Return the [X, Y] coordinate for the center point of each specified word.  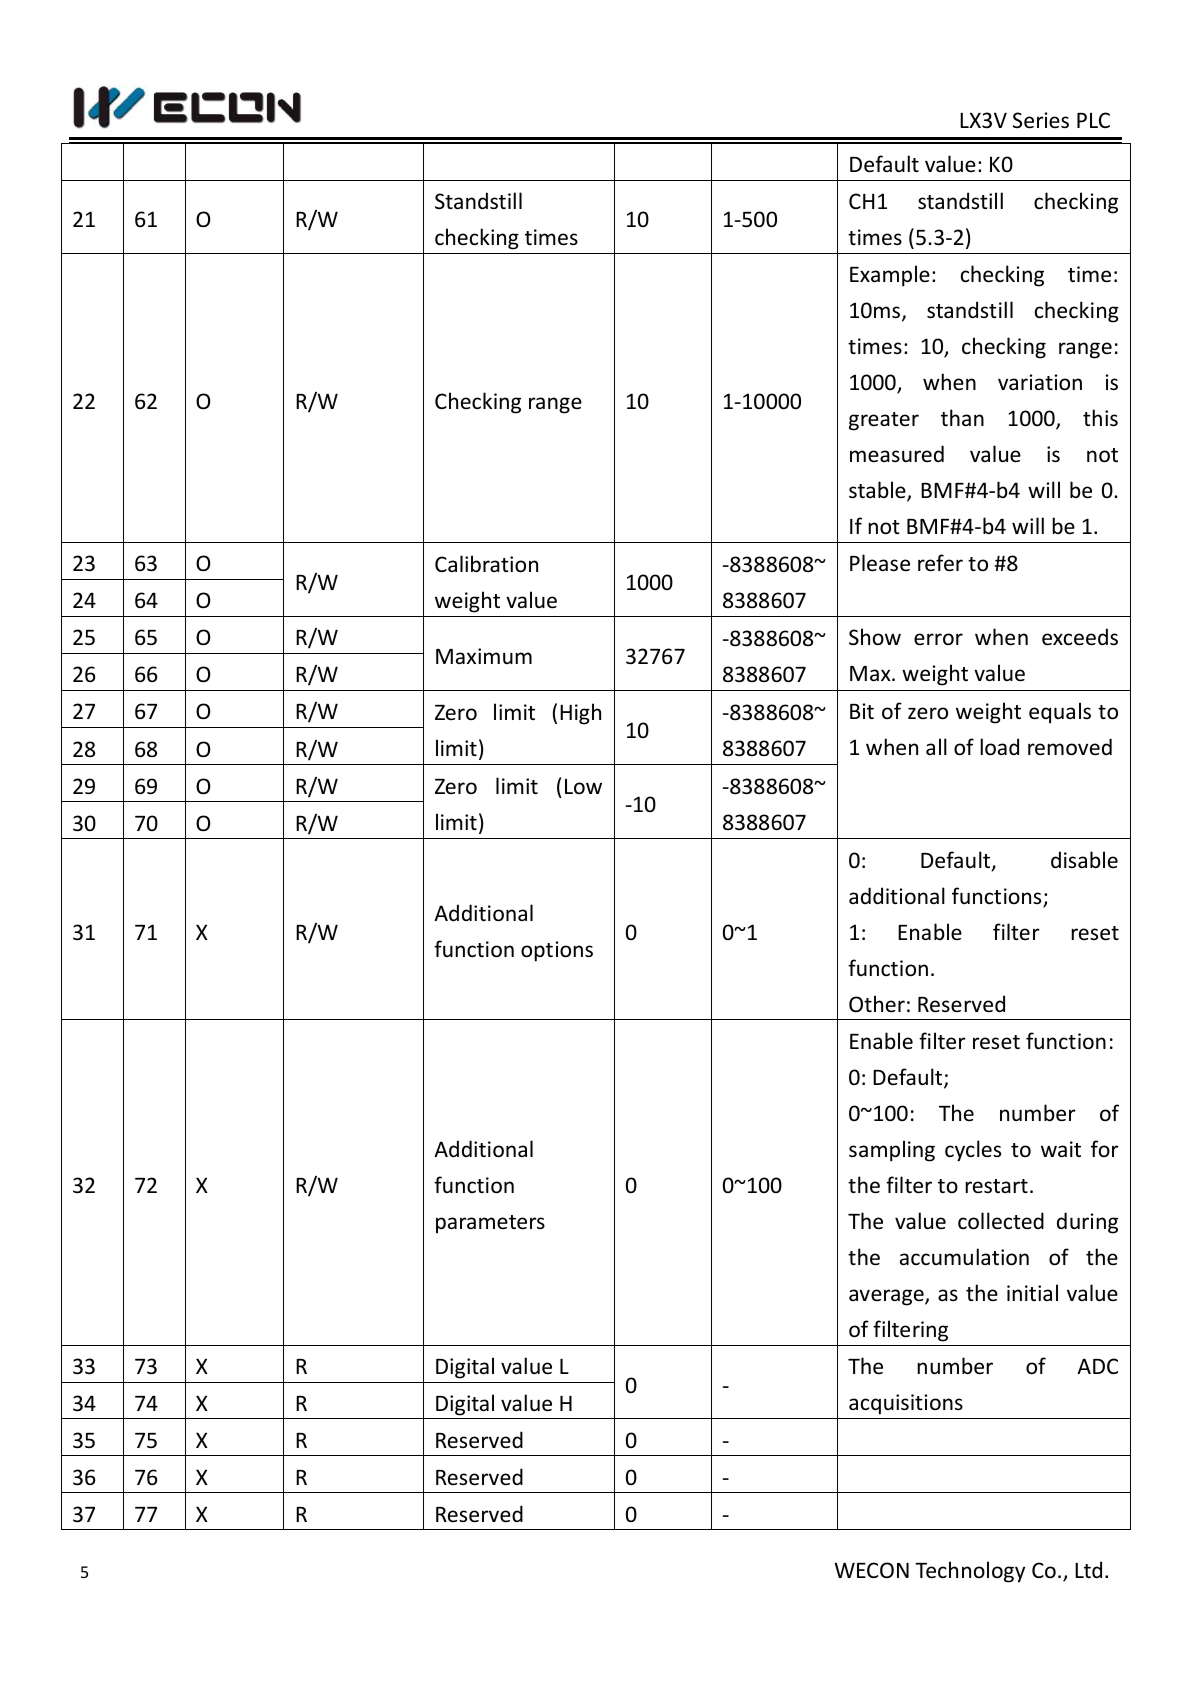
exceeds [1080, 637]
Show [875, 637]
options [557, 951]
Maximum [484, 656]
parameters [490, 1224]
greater [884, 421]
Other [877, 1003]
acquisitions [906, 1404]
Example [890, 276]
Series [1041, 120]
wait [1061, 1149]
